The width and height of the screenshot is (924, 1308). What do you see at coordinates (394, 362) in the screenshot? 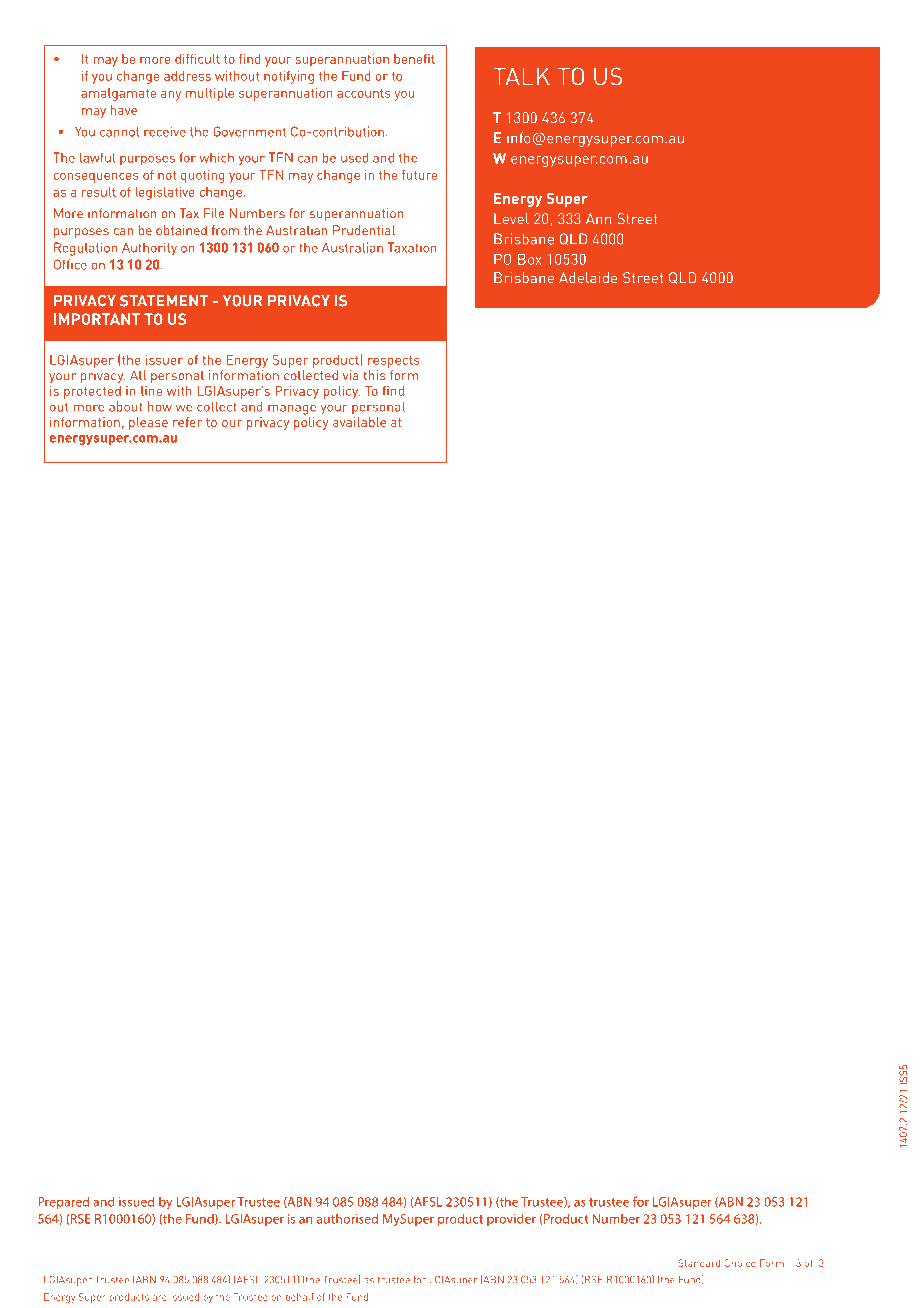
I see `respects` at bounding box center [394, 362].
